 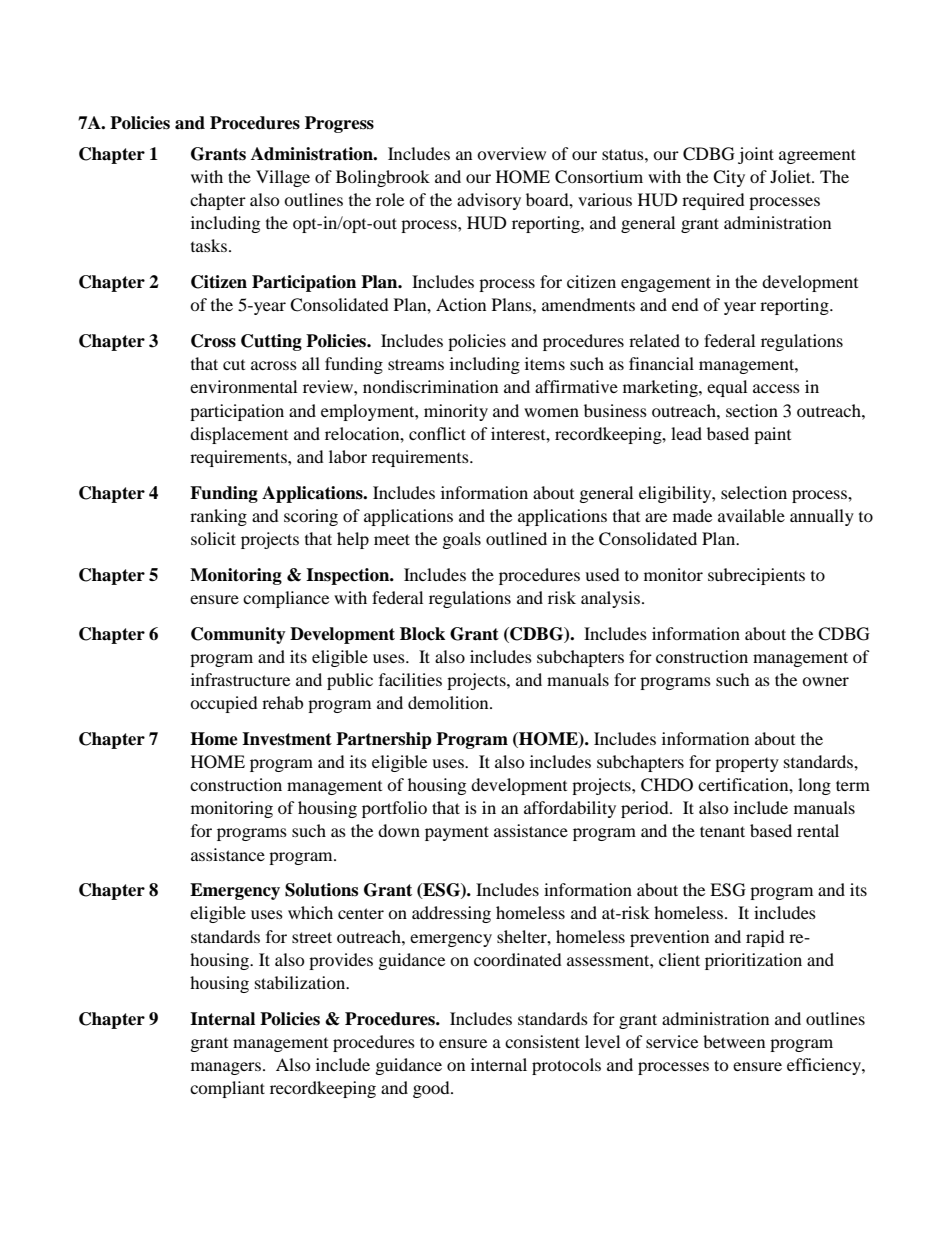 What do you see at coordinates (321, 890) in the screenshot?
I see `Solutions` at bounding box center [321, 890].
